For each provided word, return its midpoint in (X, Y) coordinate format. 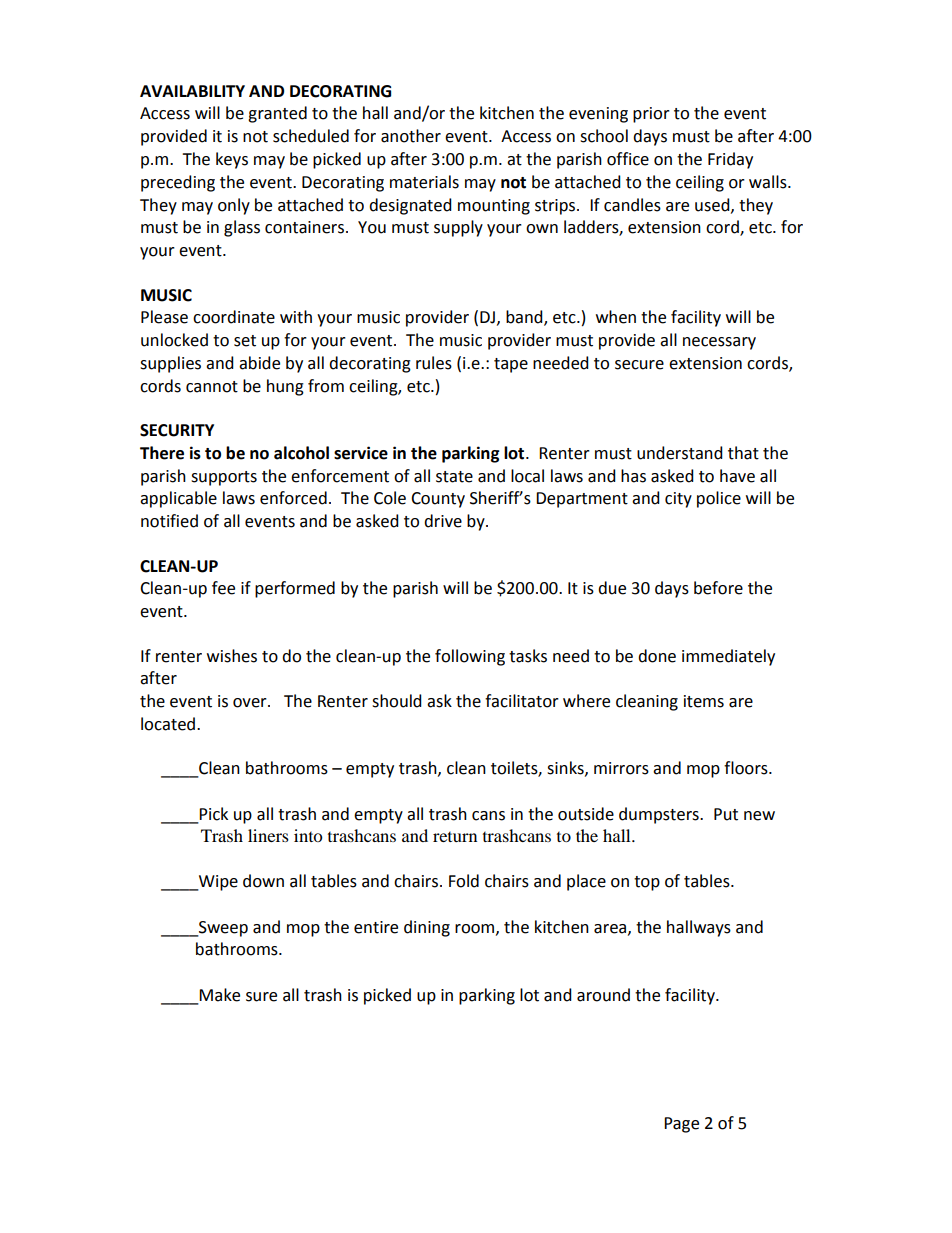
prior (651, 115)
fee (223, 588)
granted (277, 114)
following (470, 657)
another (411, 136)
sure (261, 997)
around (603, 995)
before (718, 588)
